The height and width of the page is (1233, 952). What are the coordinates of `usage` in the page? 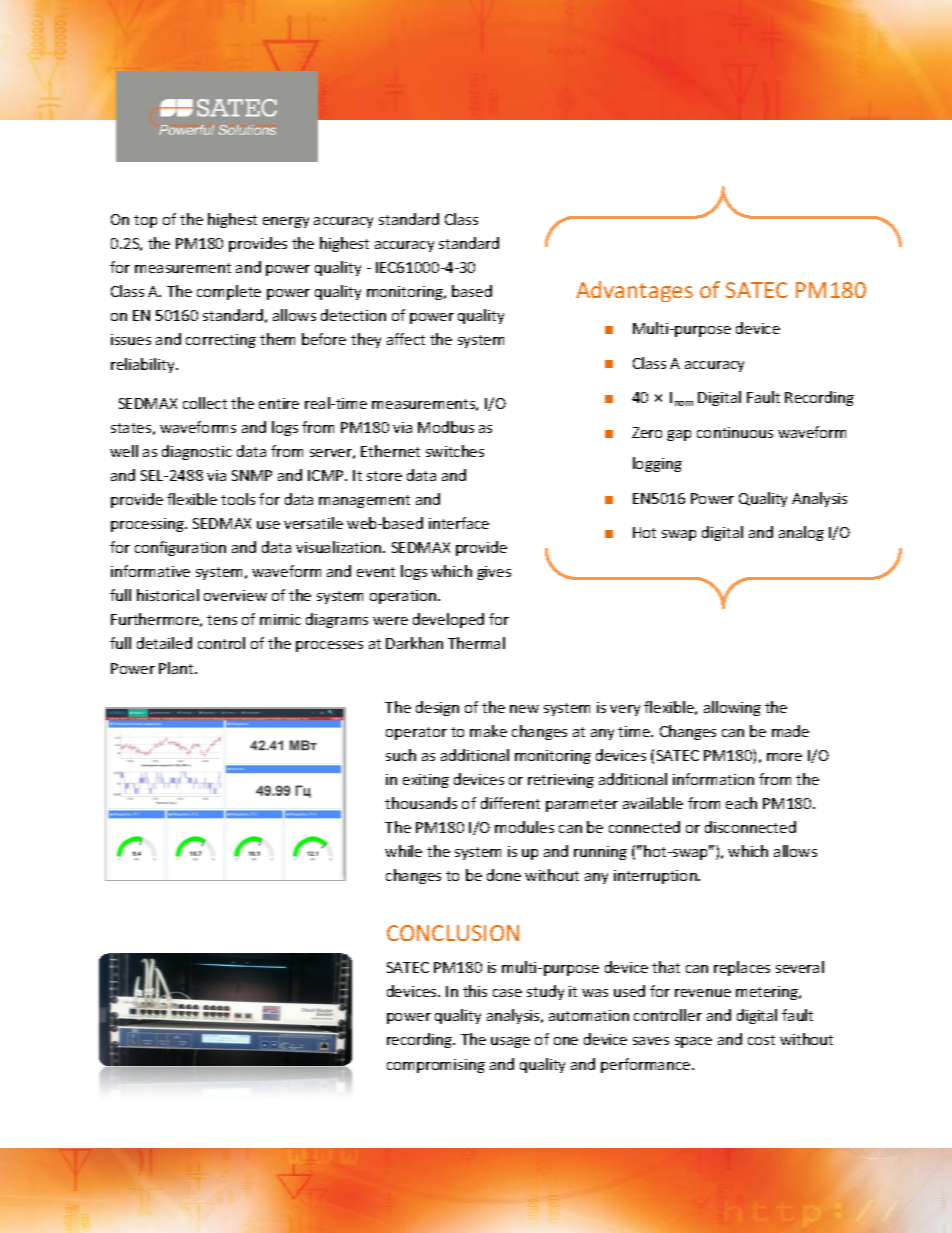 It's located at (510, 1042).
